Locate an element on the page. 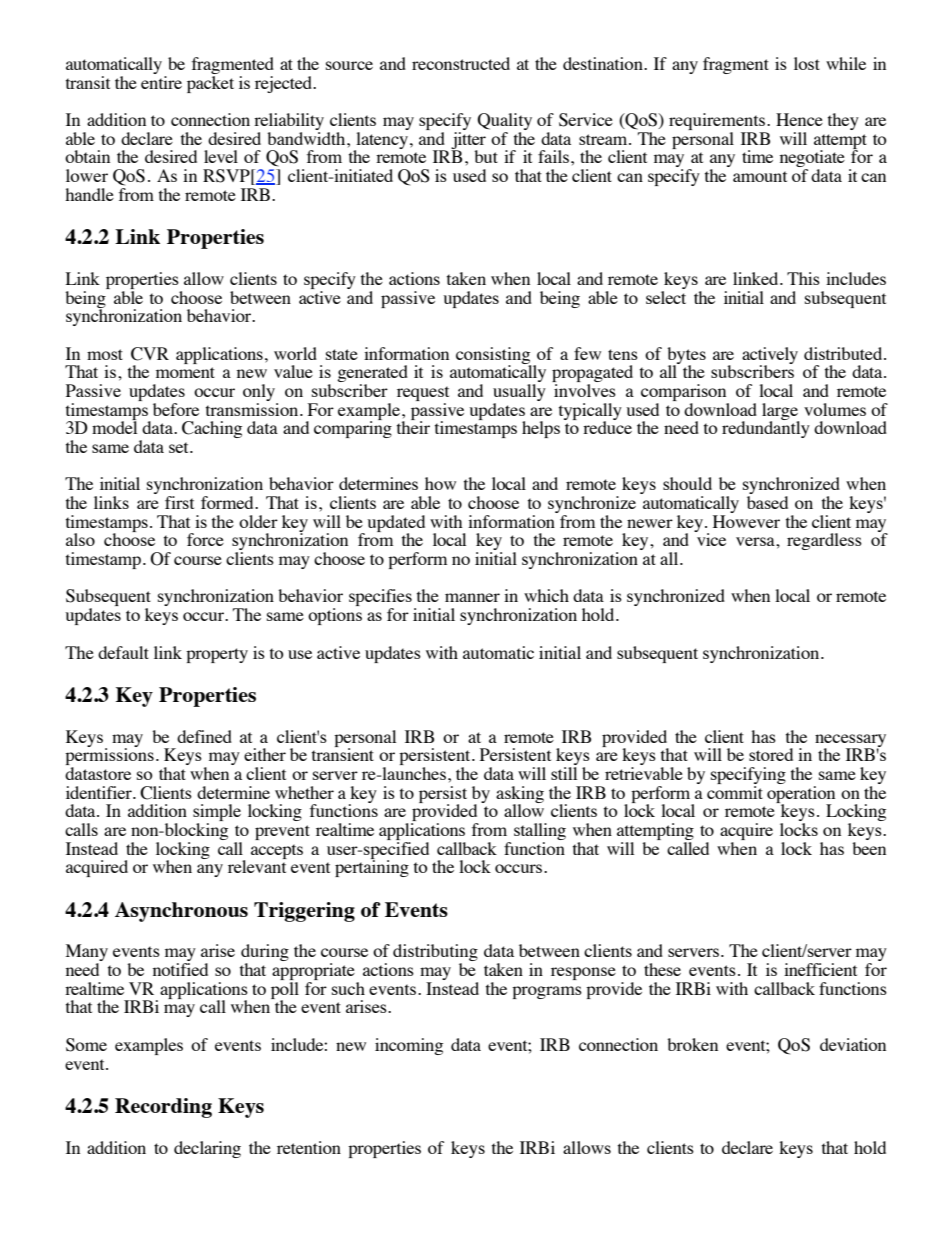 The image size is (952, 1233). their is located at coordinates (413, 426).
